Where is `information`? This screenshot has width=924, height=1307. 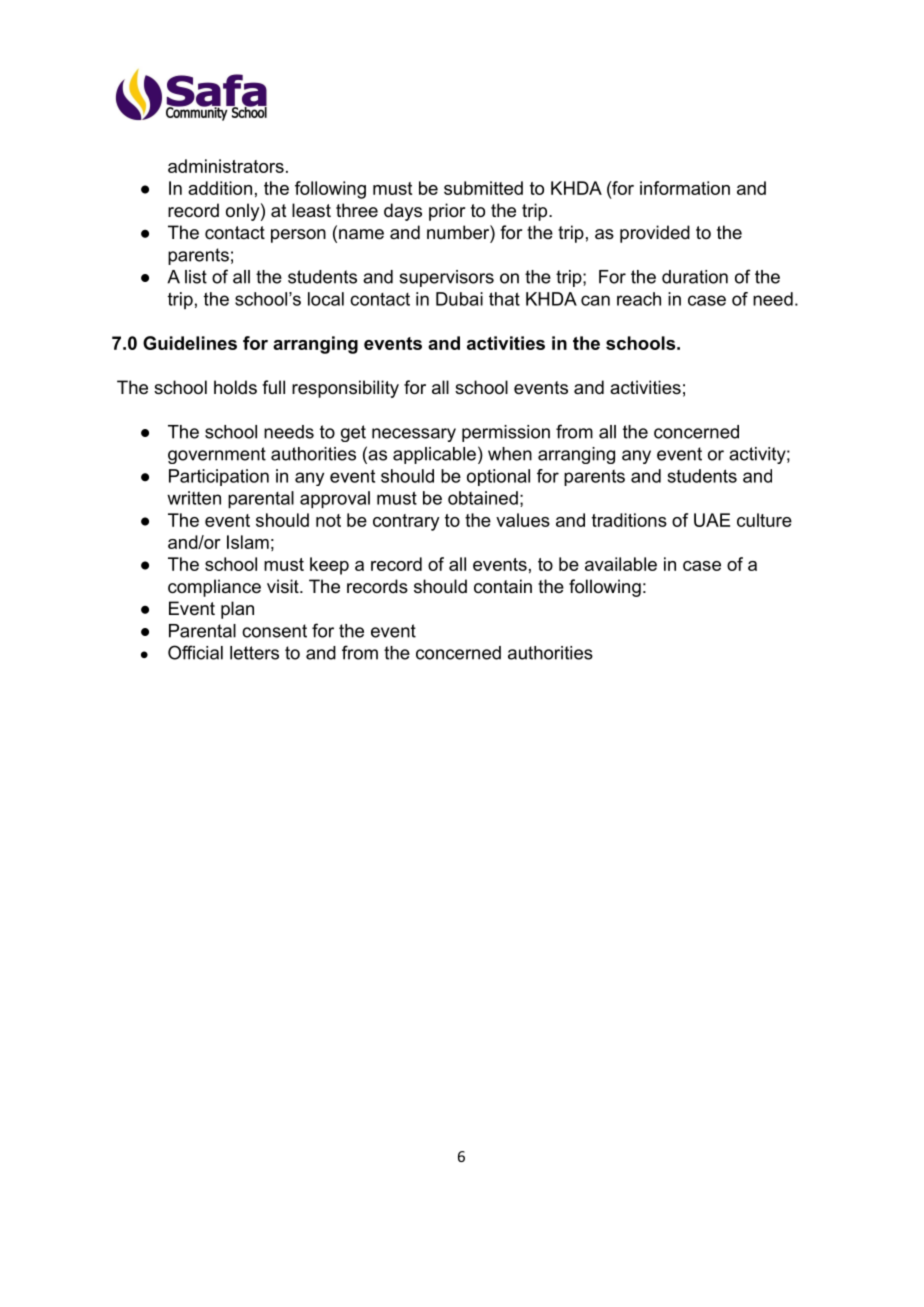 information is located at coordinates (685, 188).
